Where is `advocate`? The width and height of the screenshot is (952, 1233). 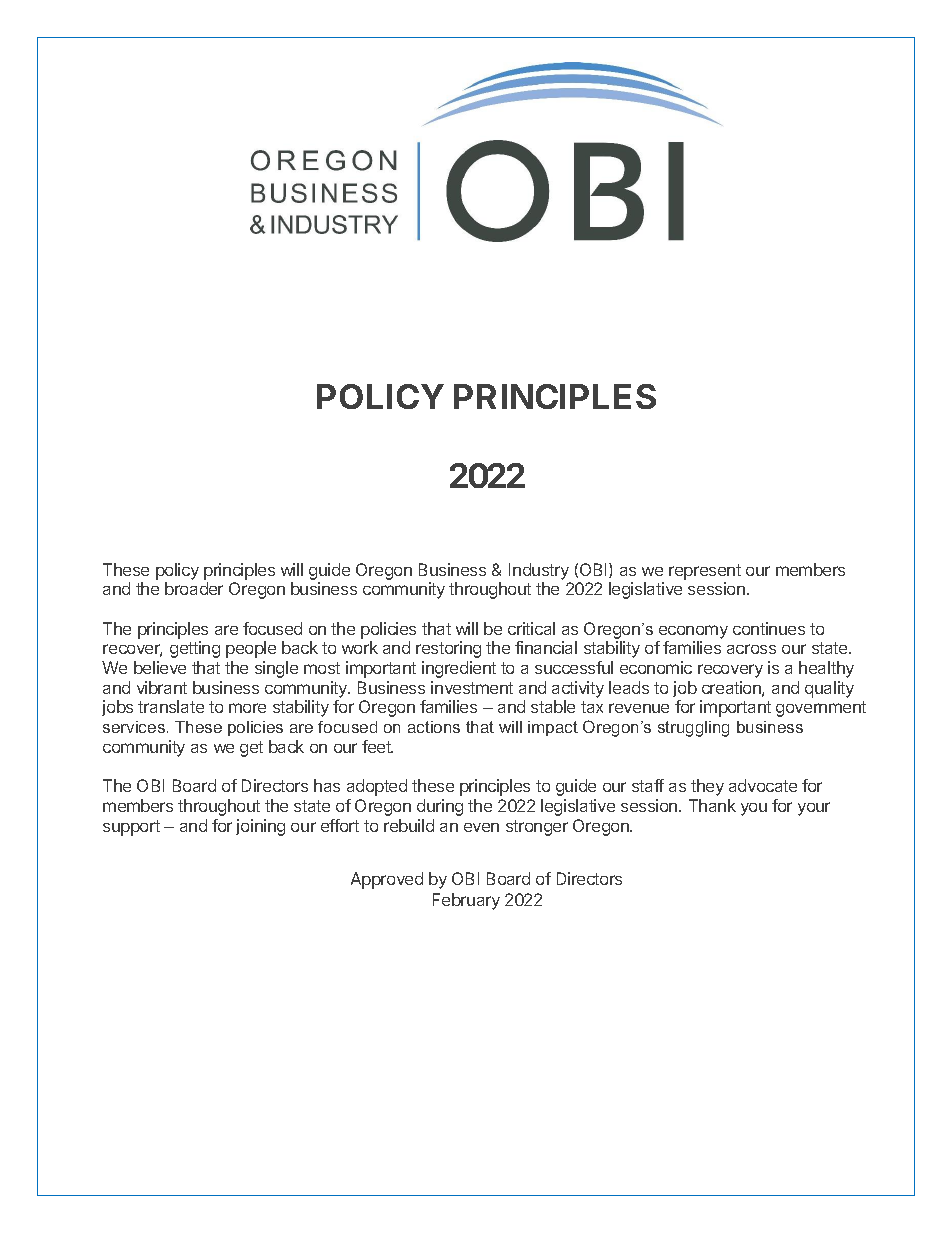
advocate is located at coordinates (763, 785).
